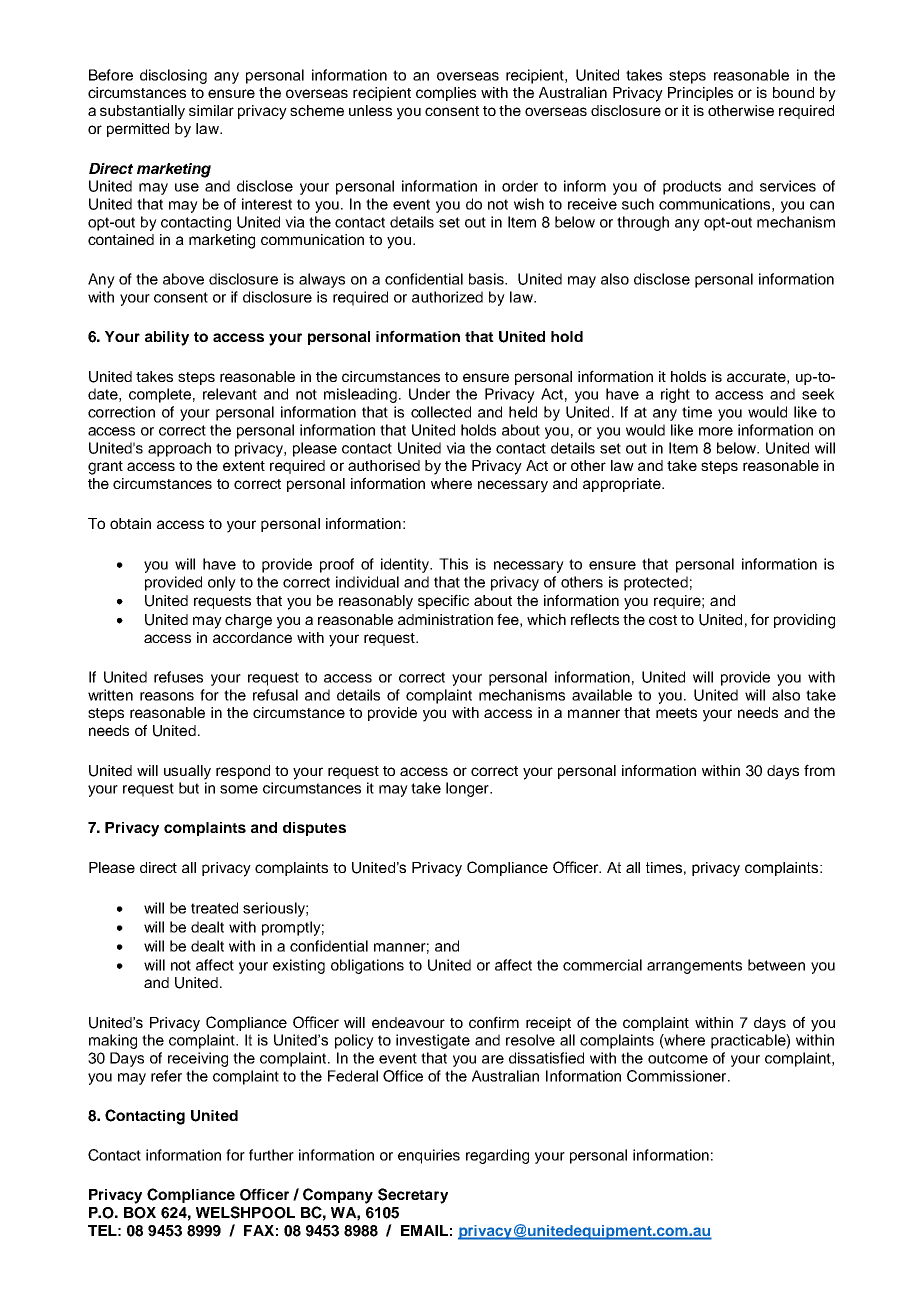 The height and width of the image is (1308, 924). Describe the element at coordinates (413, 1196) in the image. I see `Secretary` at that location.
